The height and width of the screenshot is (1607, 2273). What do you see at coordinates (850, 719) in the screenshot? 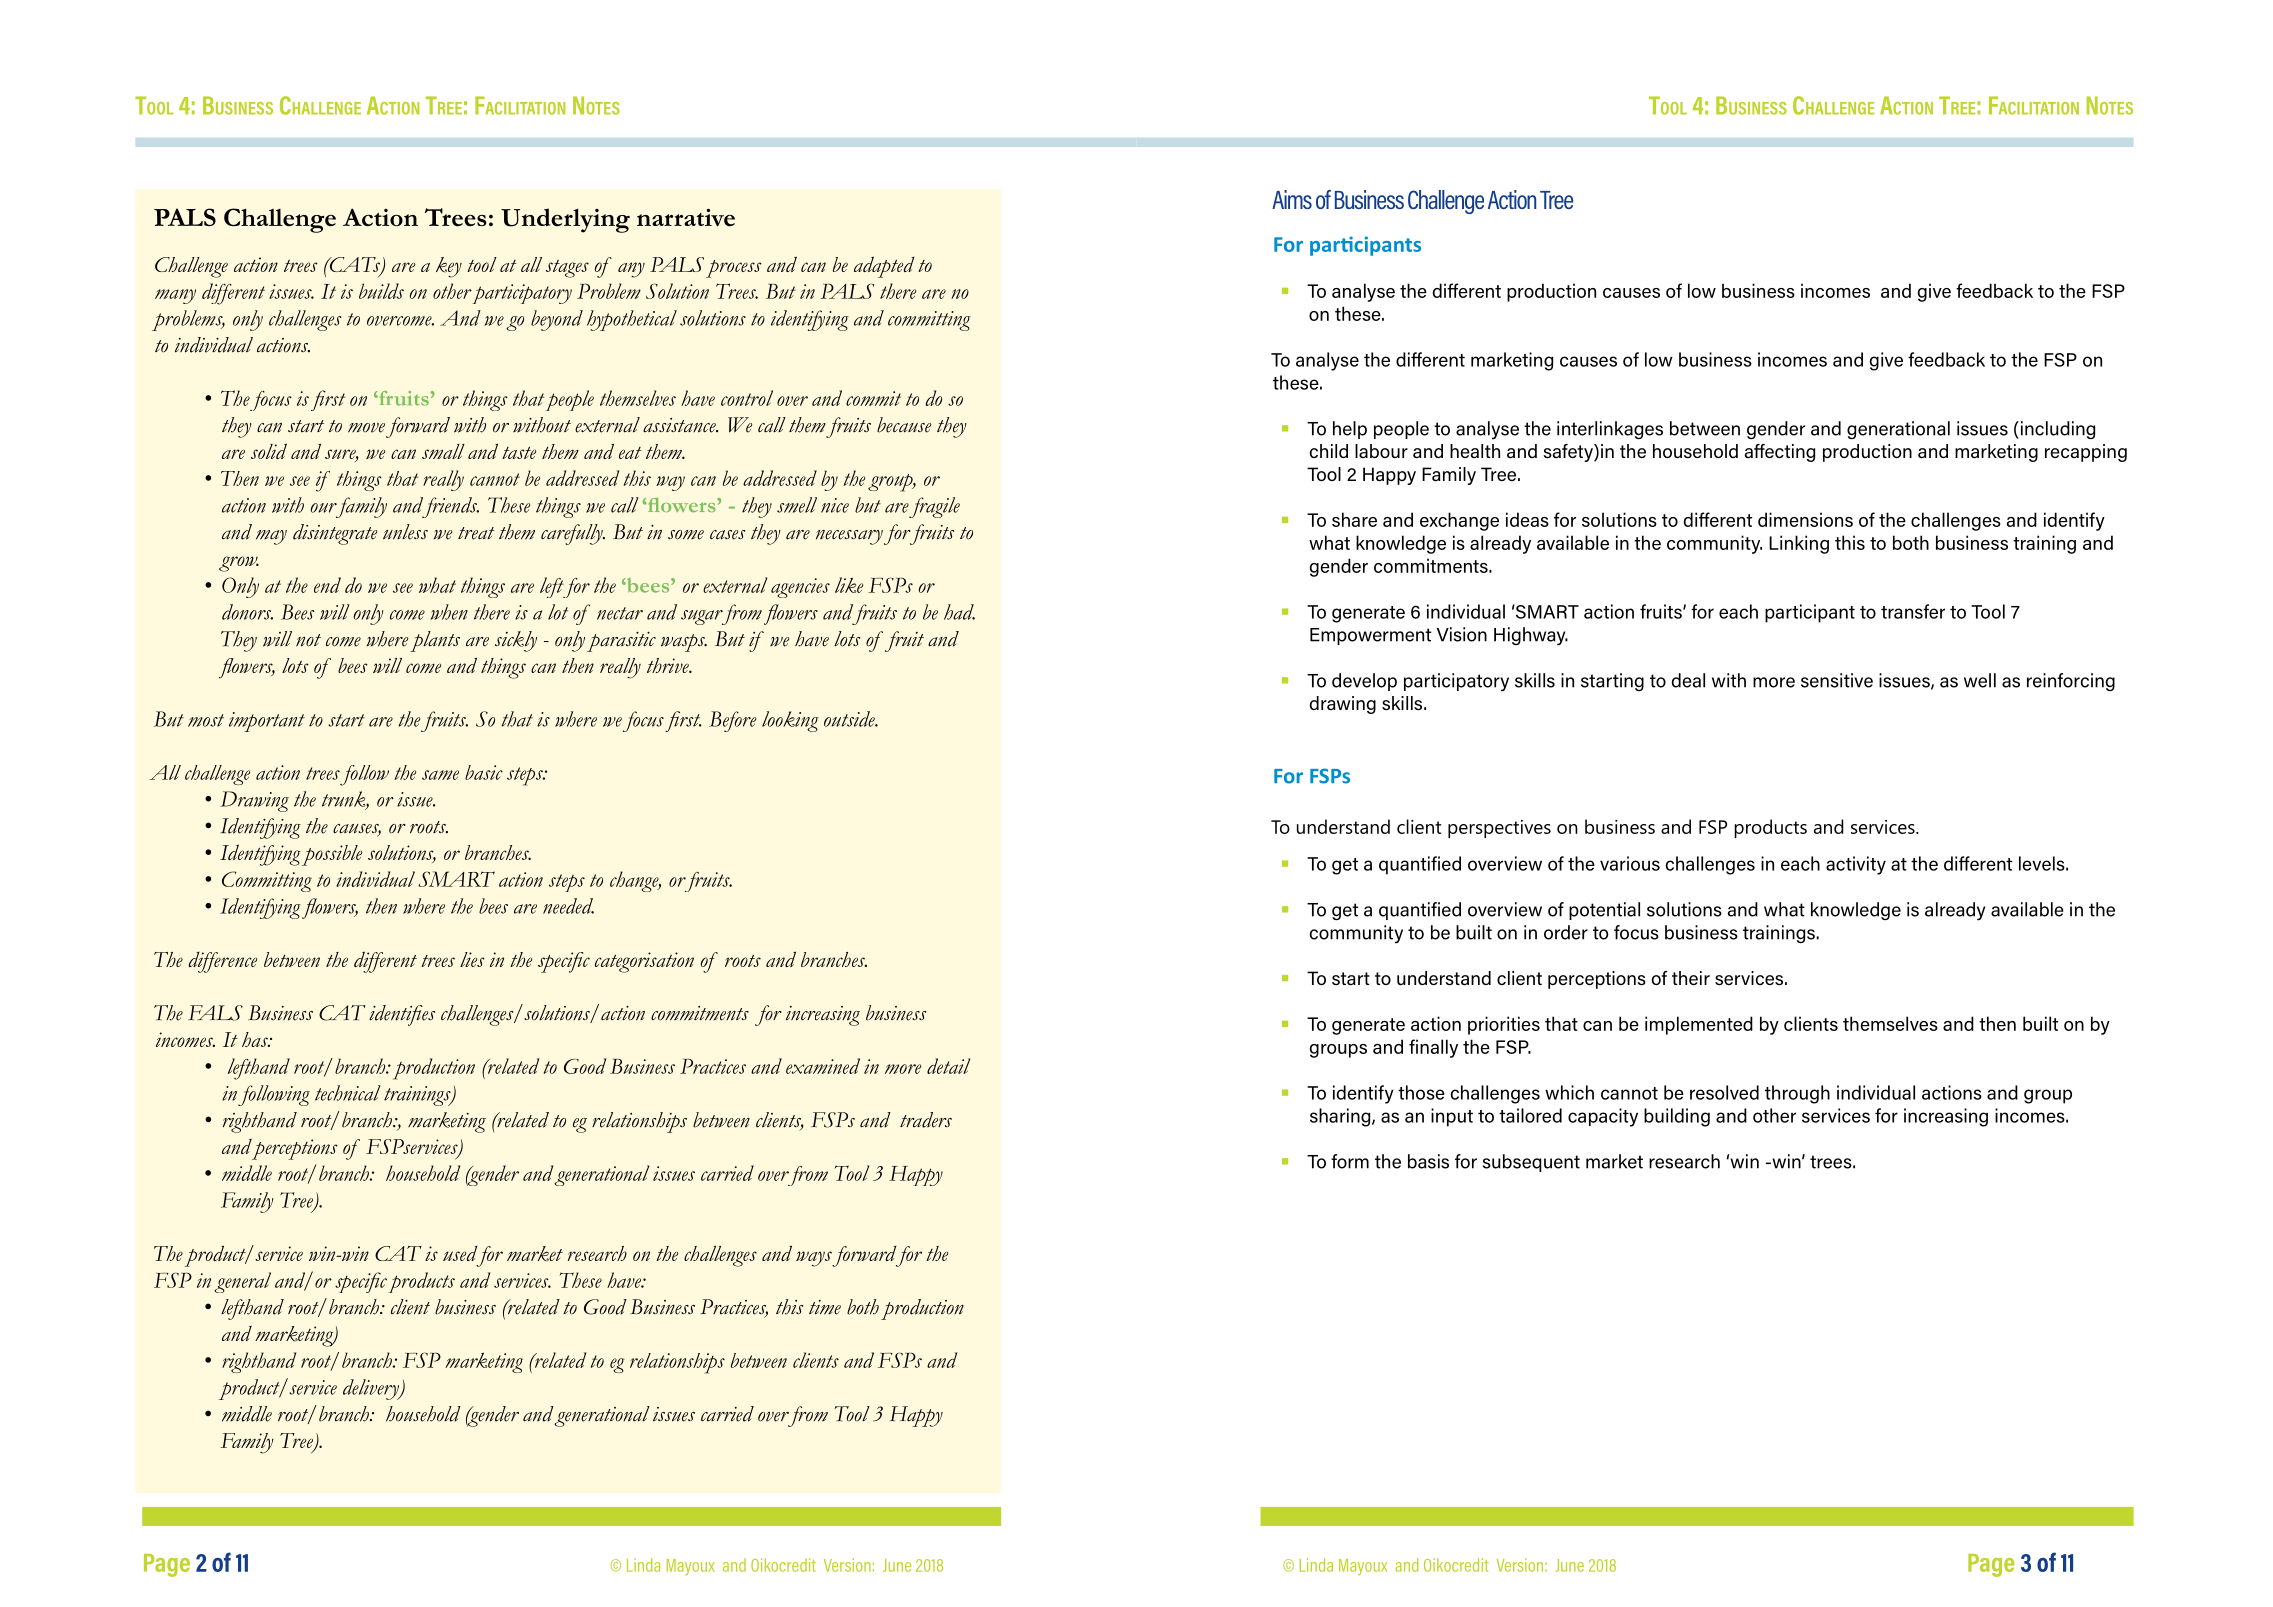
I see `outside` at bounding box center [850, 719].
